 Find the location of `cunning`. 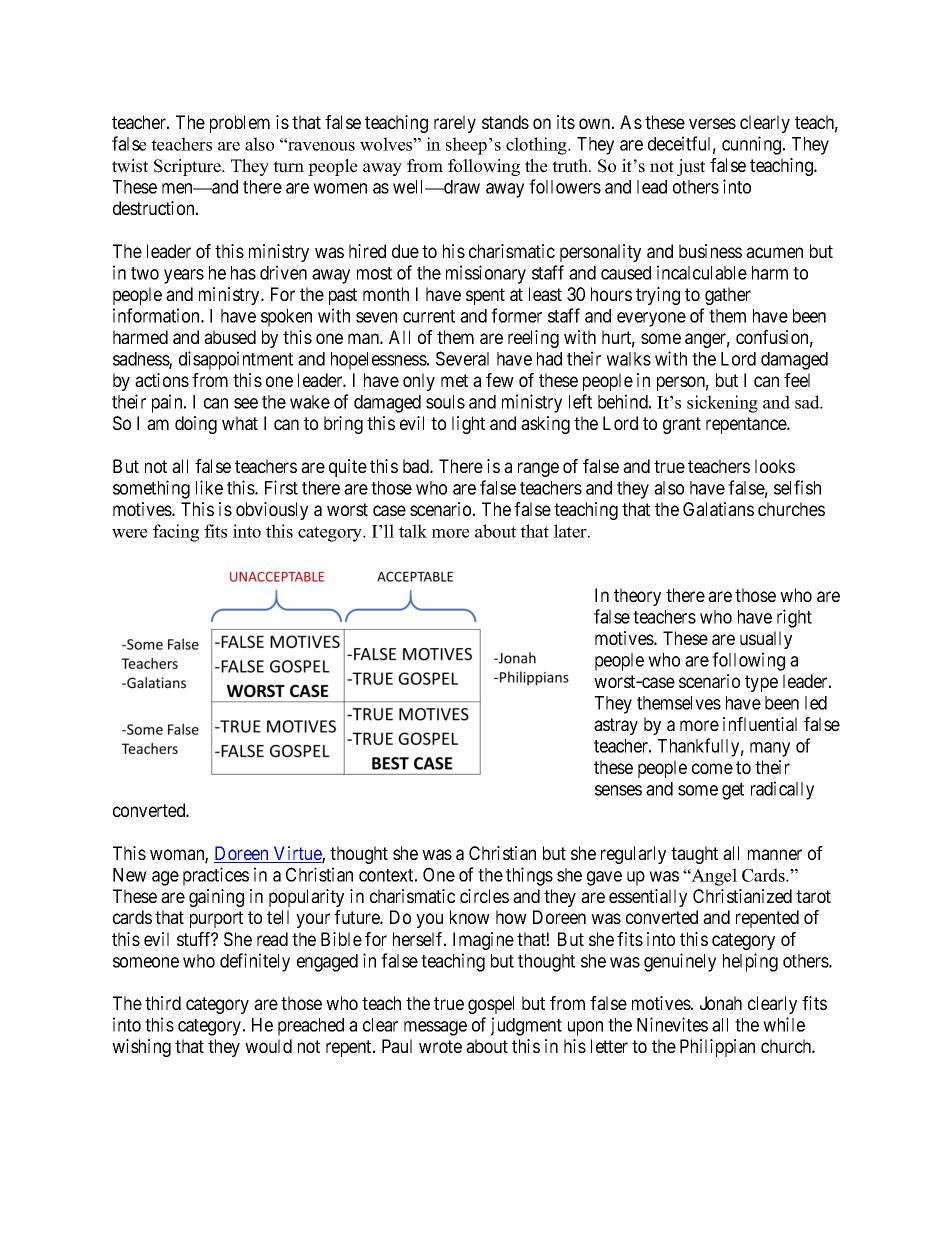

cunning is located at coordinates (753, 145).
